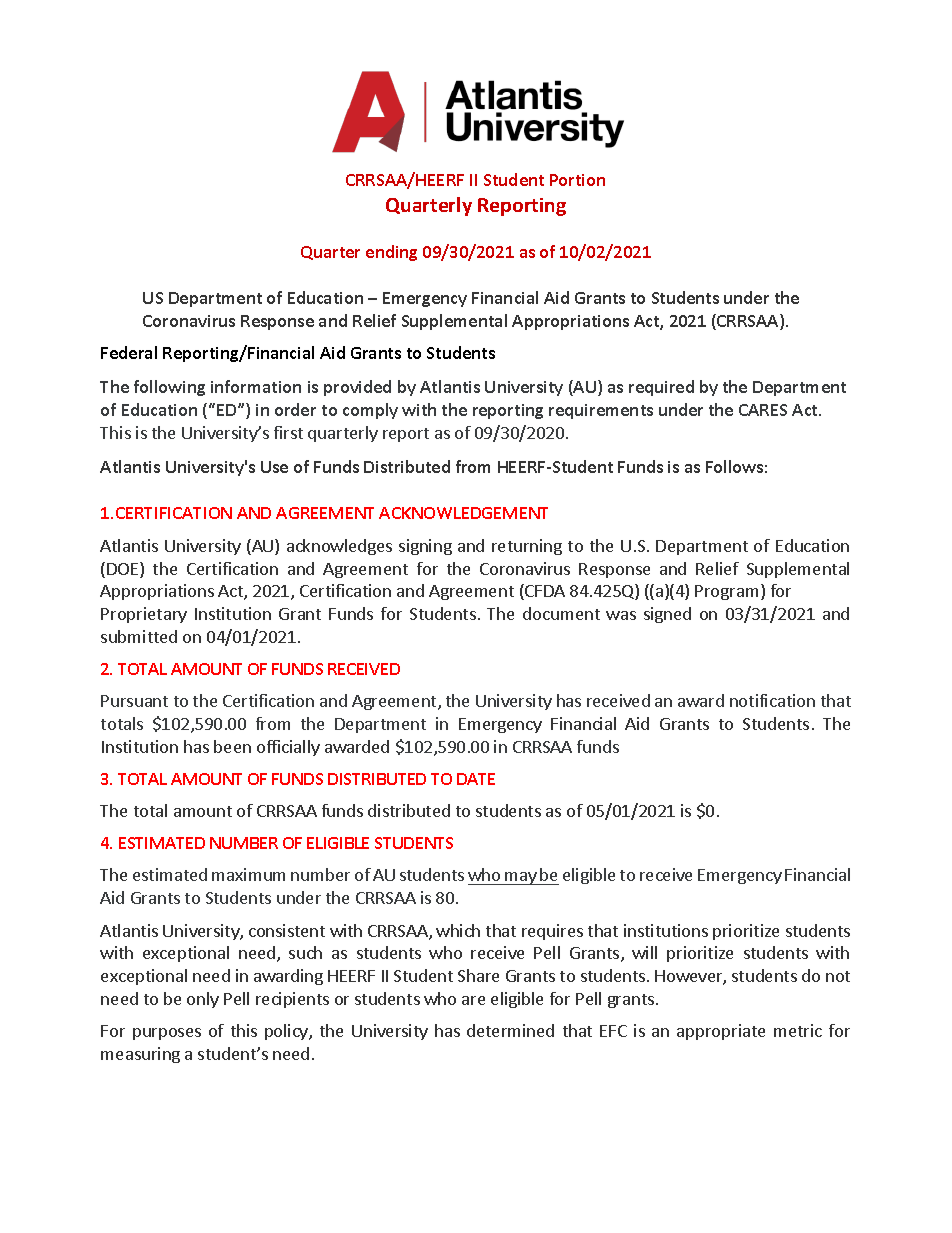  I want to click on Use, so click(274, 467).
